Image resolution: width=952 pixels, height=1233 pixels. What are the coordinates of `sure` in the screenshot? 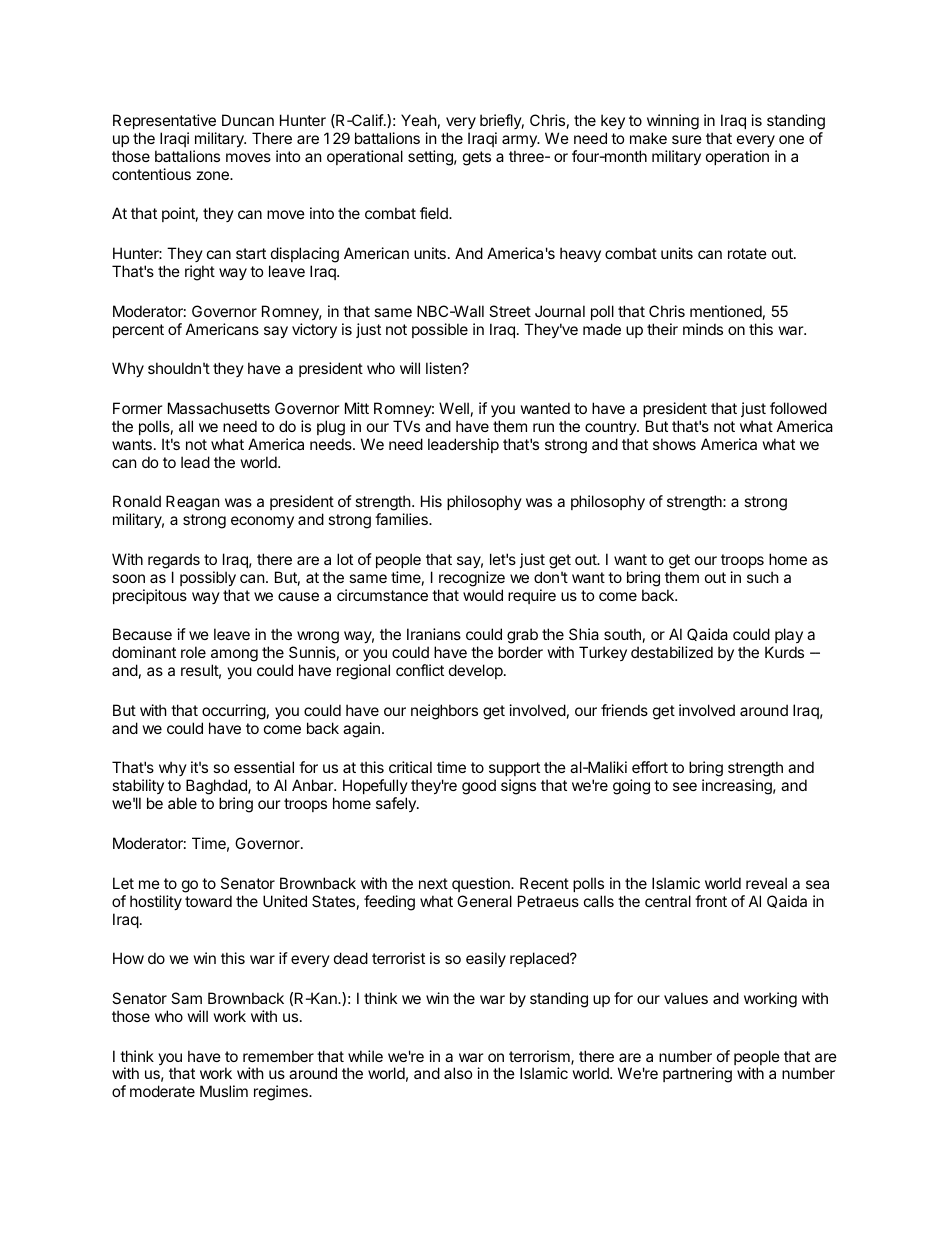 It's located at (687, 139).
